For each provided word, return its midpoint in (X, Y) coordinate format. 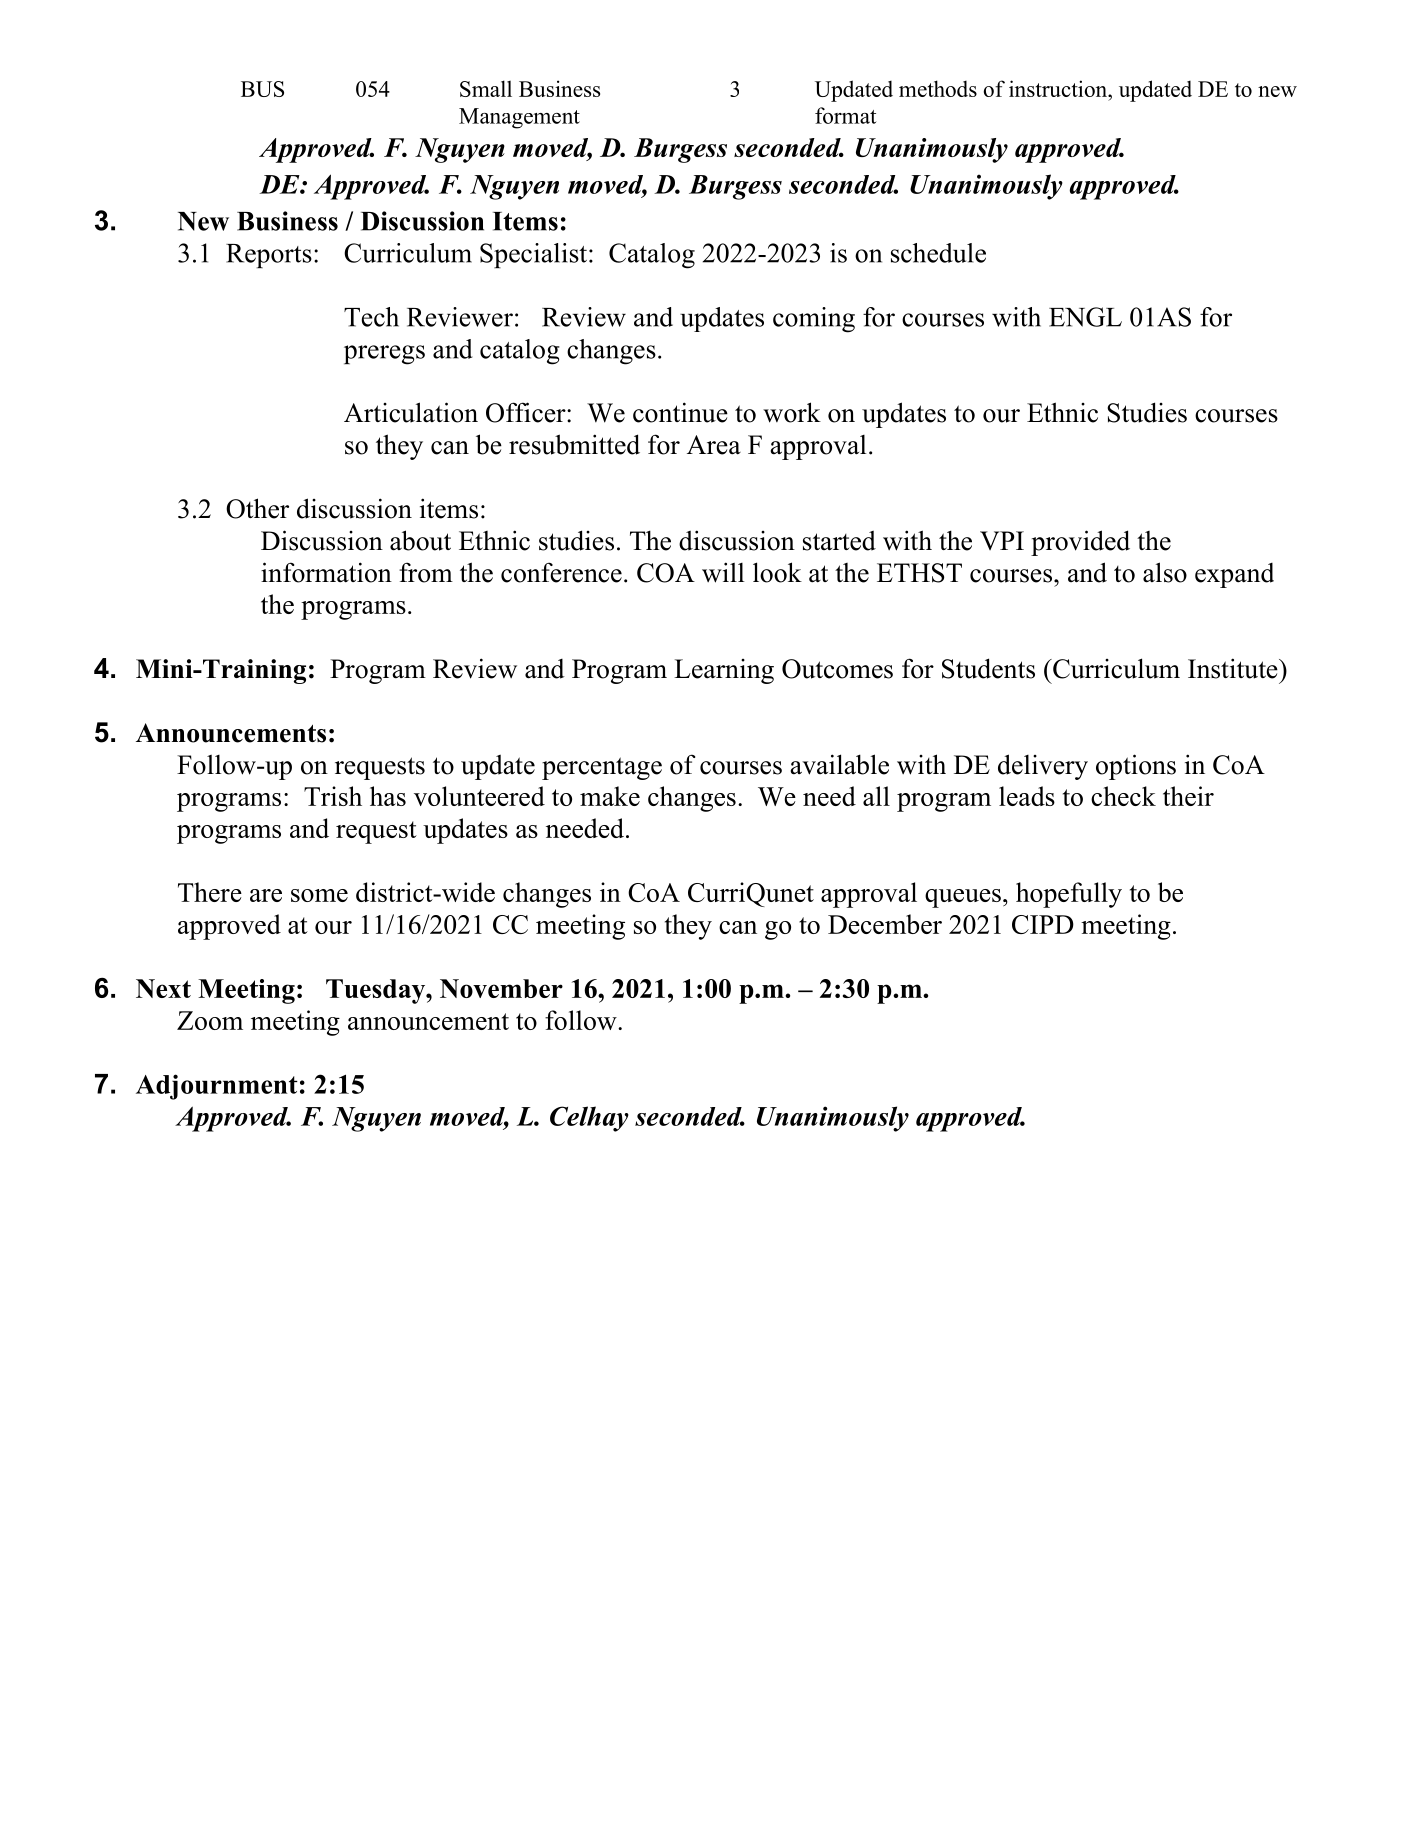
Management (519, 118)
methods (938, 88)
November (501, 988)
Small (486, 88)
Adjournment (217, 1087)
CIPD (1043, 924)
